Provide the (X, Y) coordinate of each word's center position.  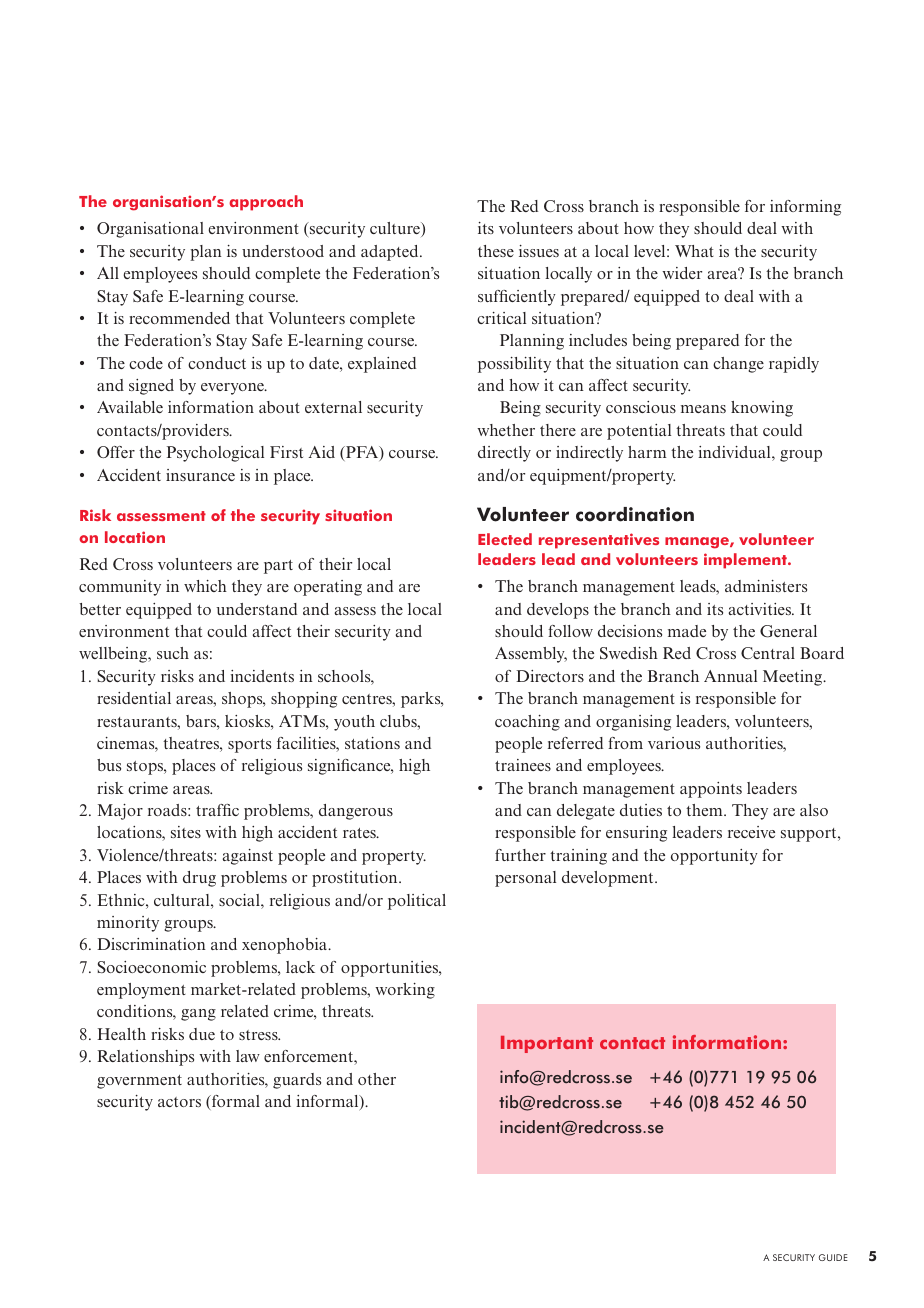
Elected (505, 539)
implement (746, 561)
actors (179, 1102)
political (417, 902)
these (496, 251)
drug (199, 879)
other (377, 1079)
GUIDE (833, 1257)
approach (266, 203)
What (694, 251)
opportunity (714, 857)
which (205, 586)
